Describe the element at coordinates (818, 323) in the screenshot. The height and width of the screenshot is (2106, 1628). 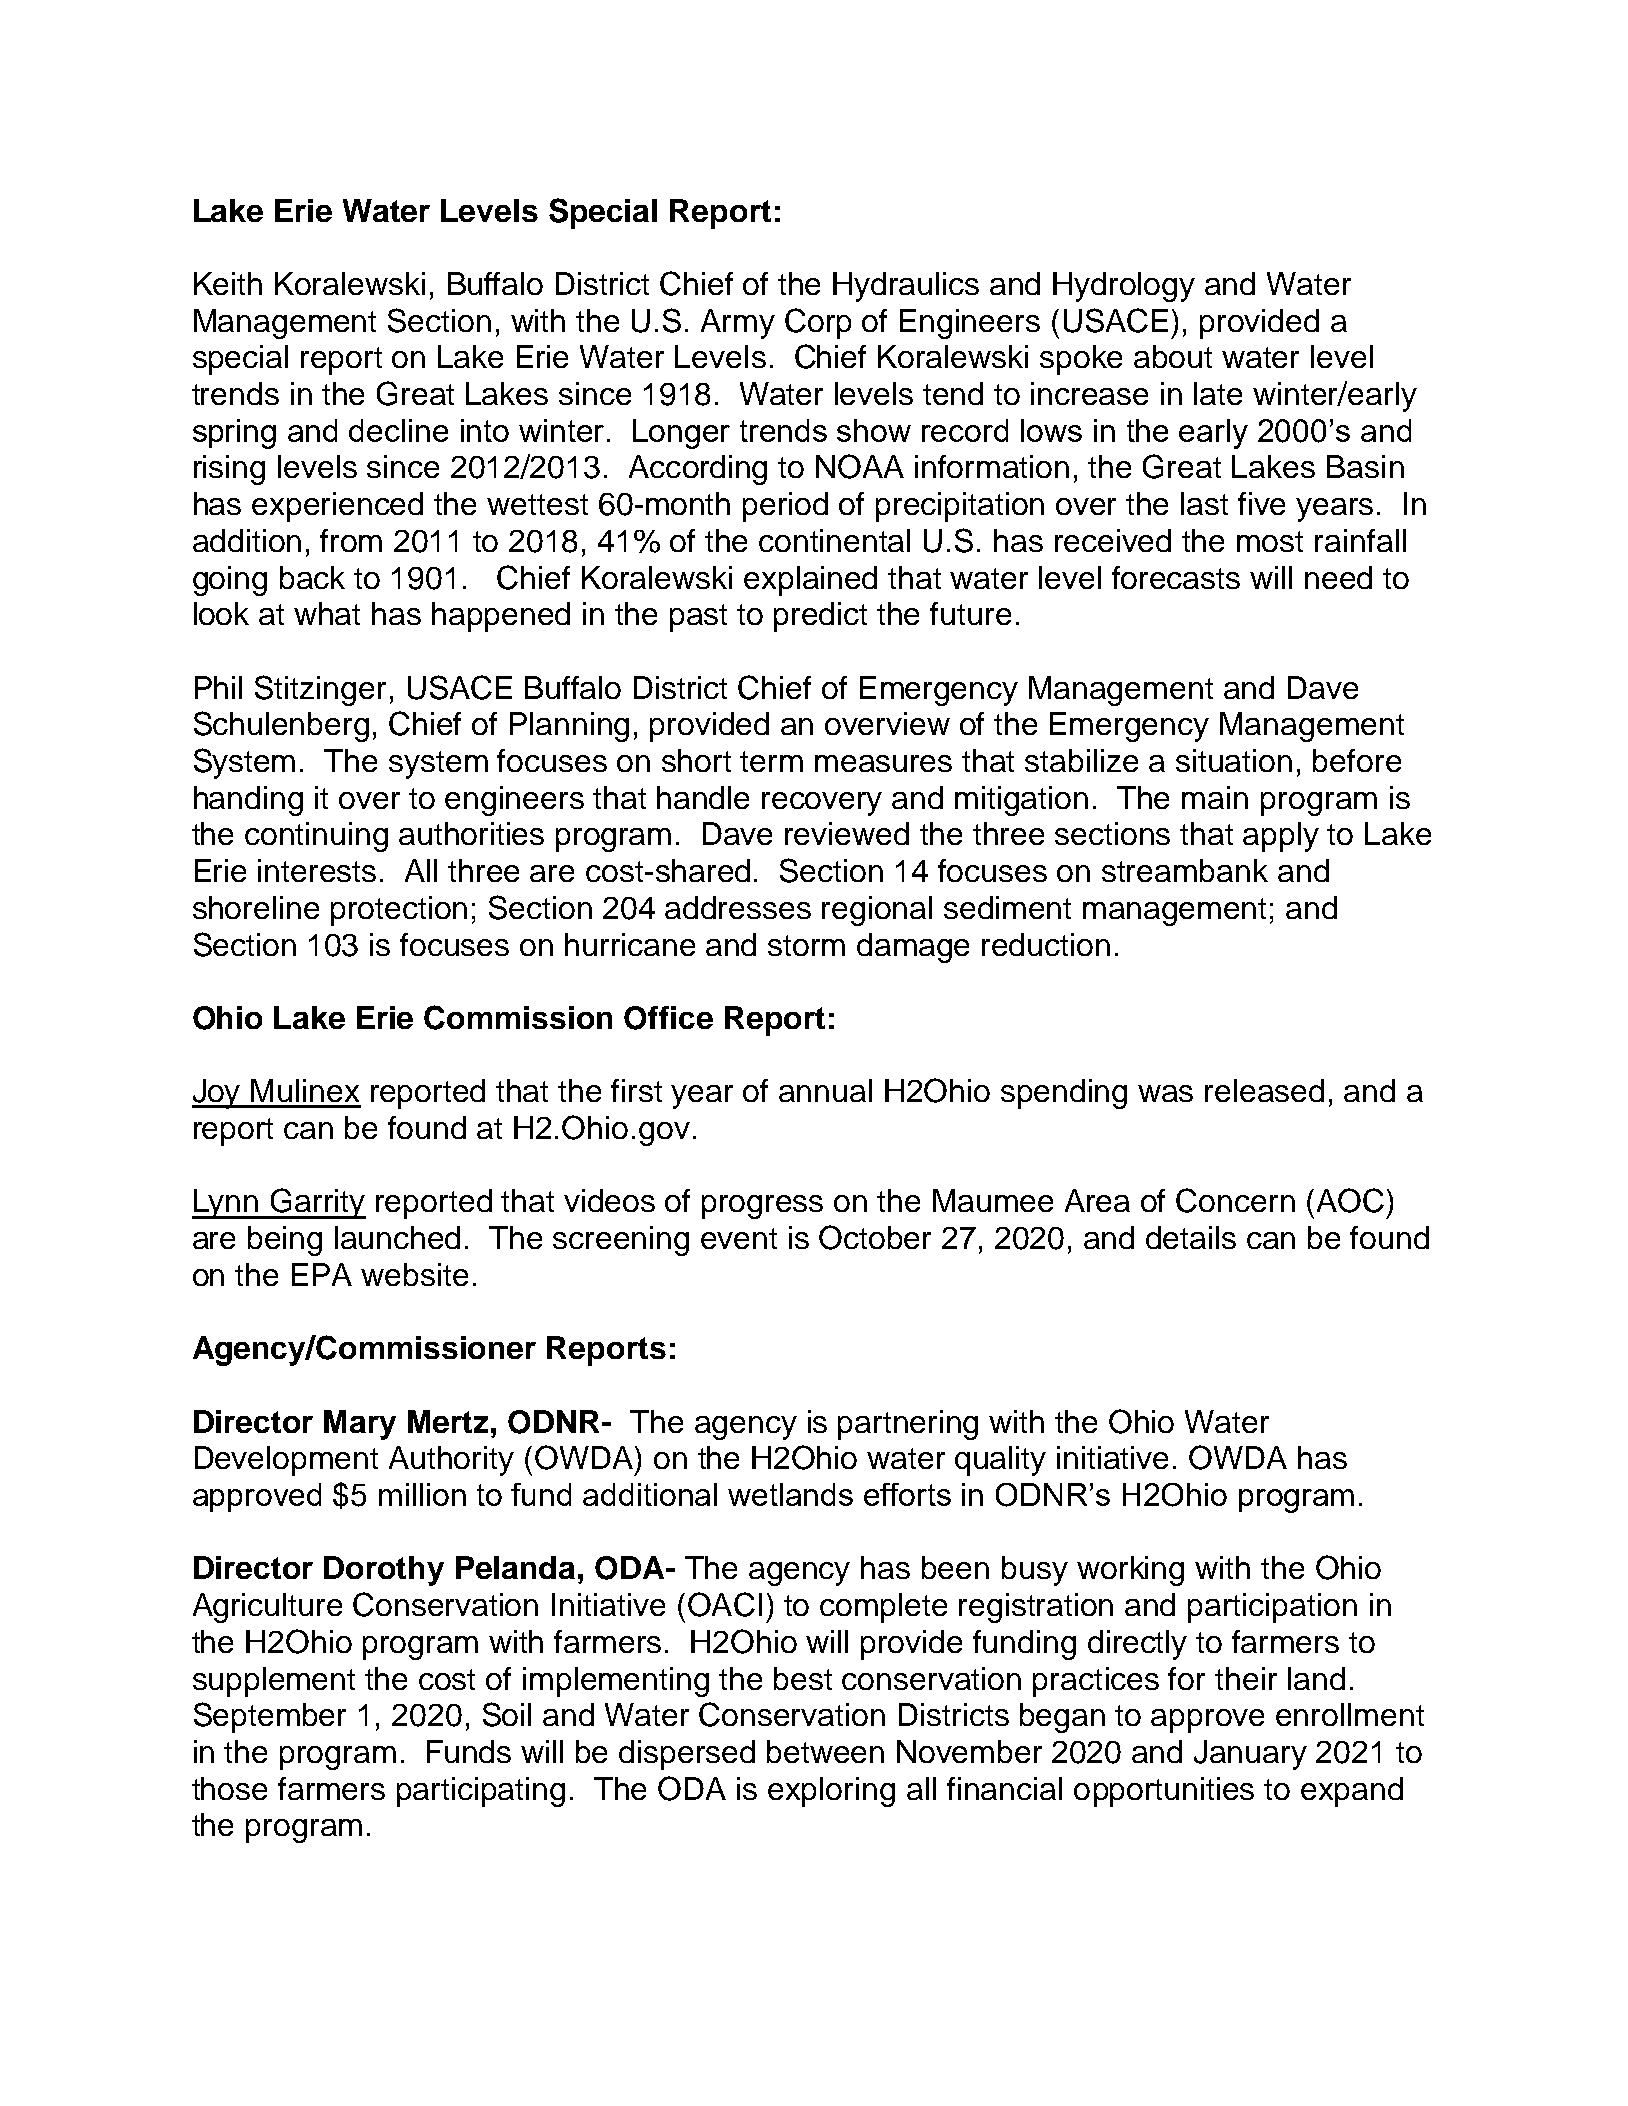
I see `Corp` at that location.
